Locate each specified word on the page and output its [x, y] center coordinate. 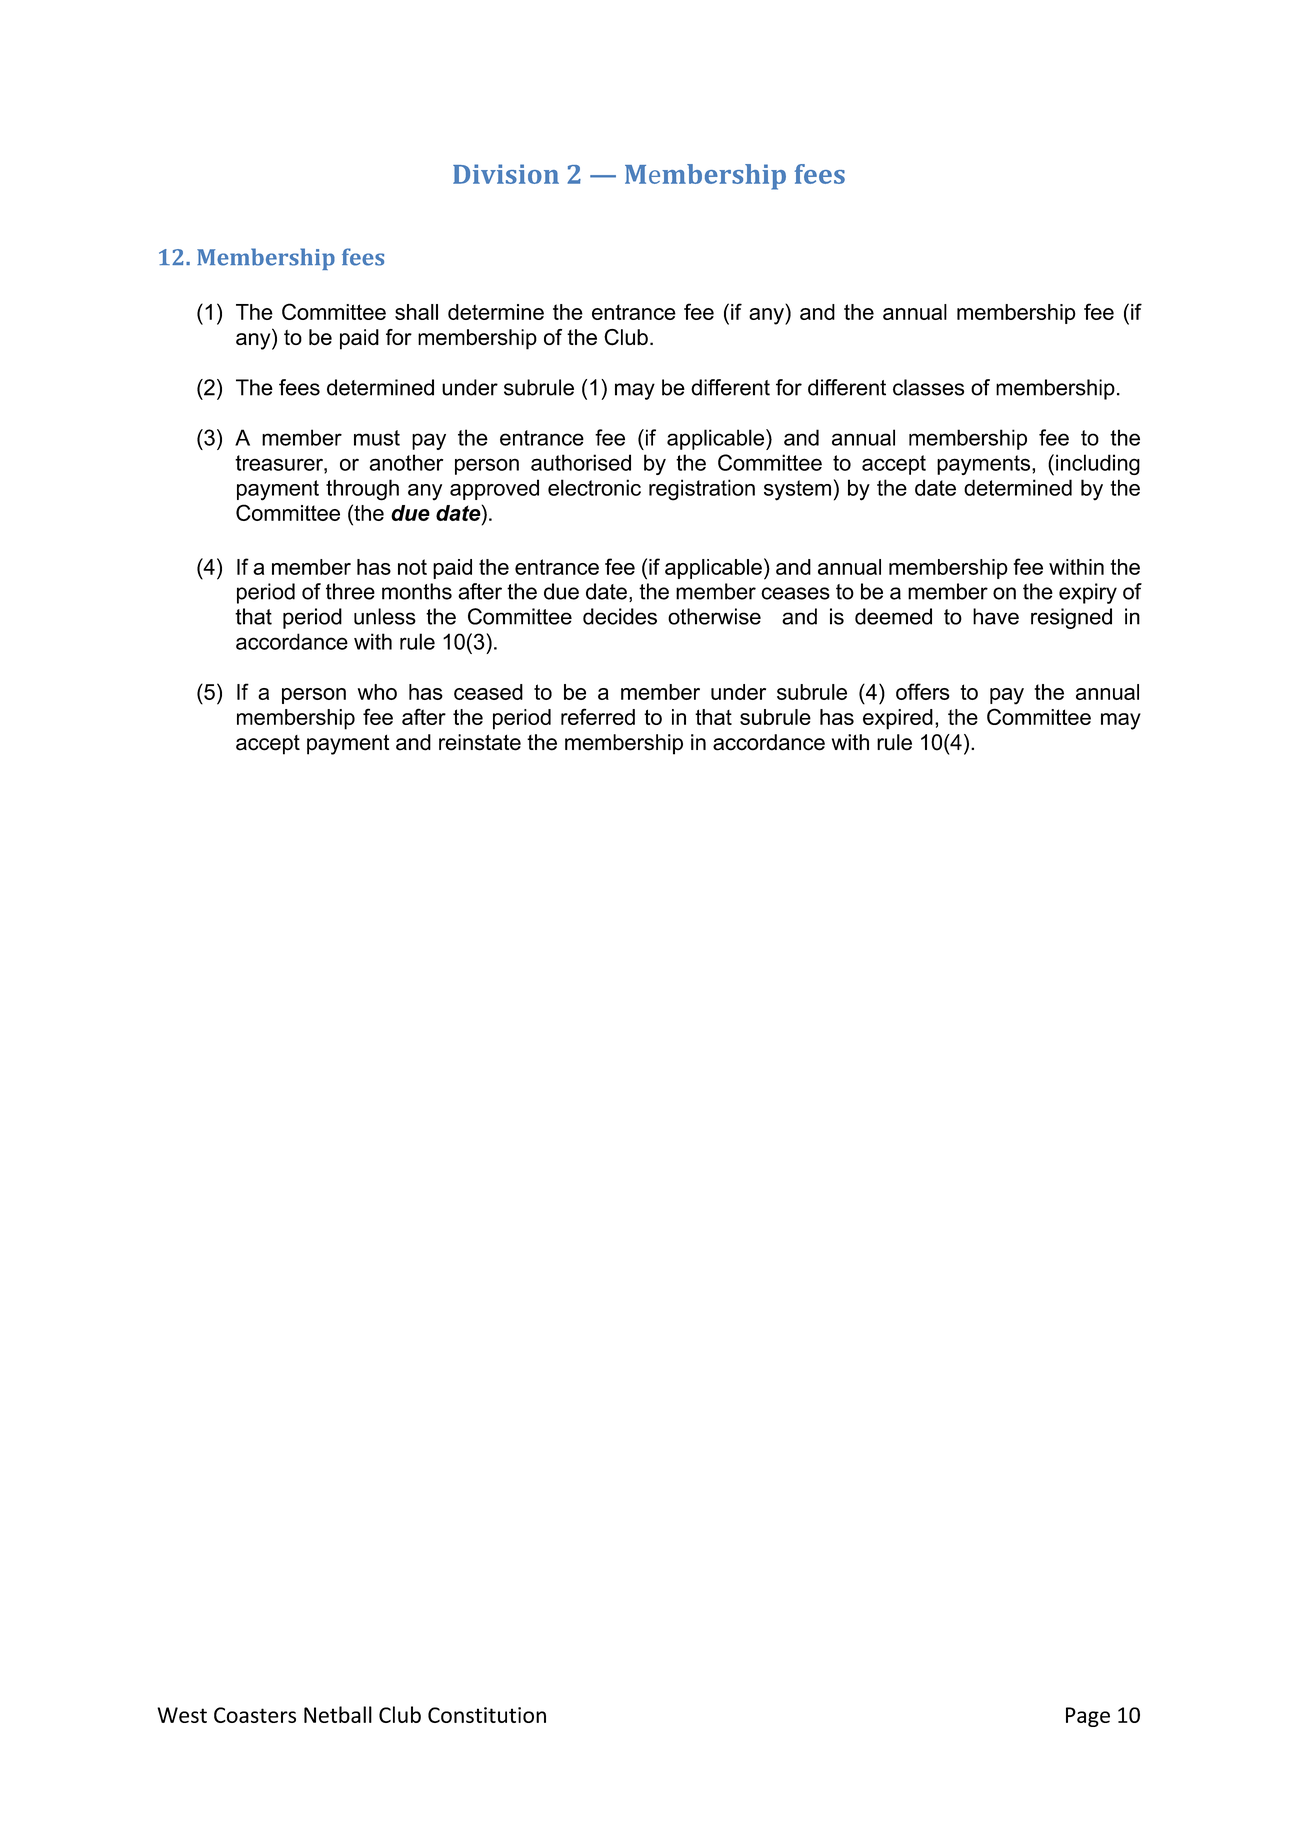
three [350, 591]
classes [928, 387]
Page [1088, 1717]
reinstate [480, 742]
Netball [338, 1714]
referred [598, 716]
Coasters [255, 1715]
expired [898, 719]
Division [506, 174]
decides [620, 616]
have [996, 616]
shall [416, 312]
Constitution [487, 1715]
